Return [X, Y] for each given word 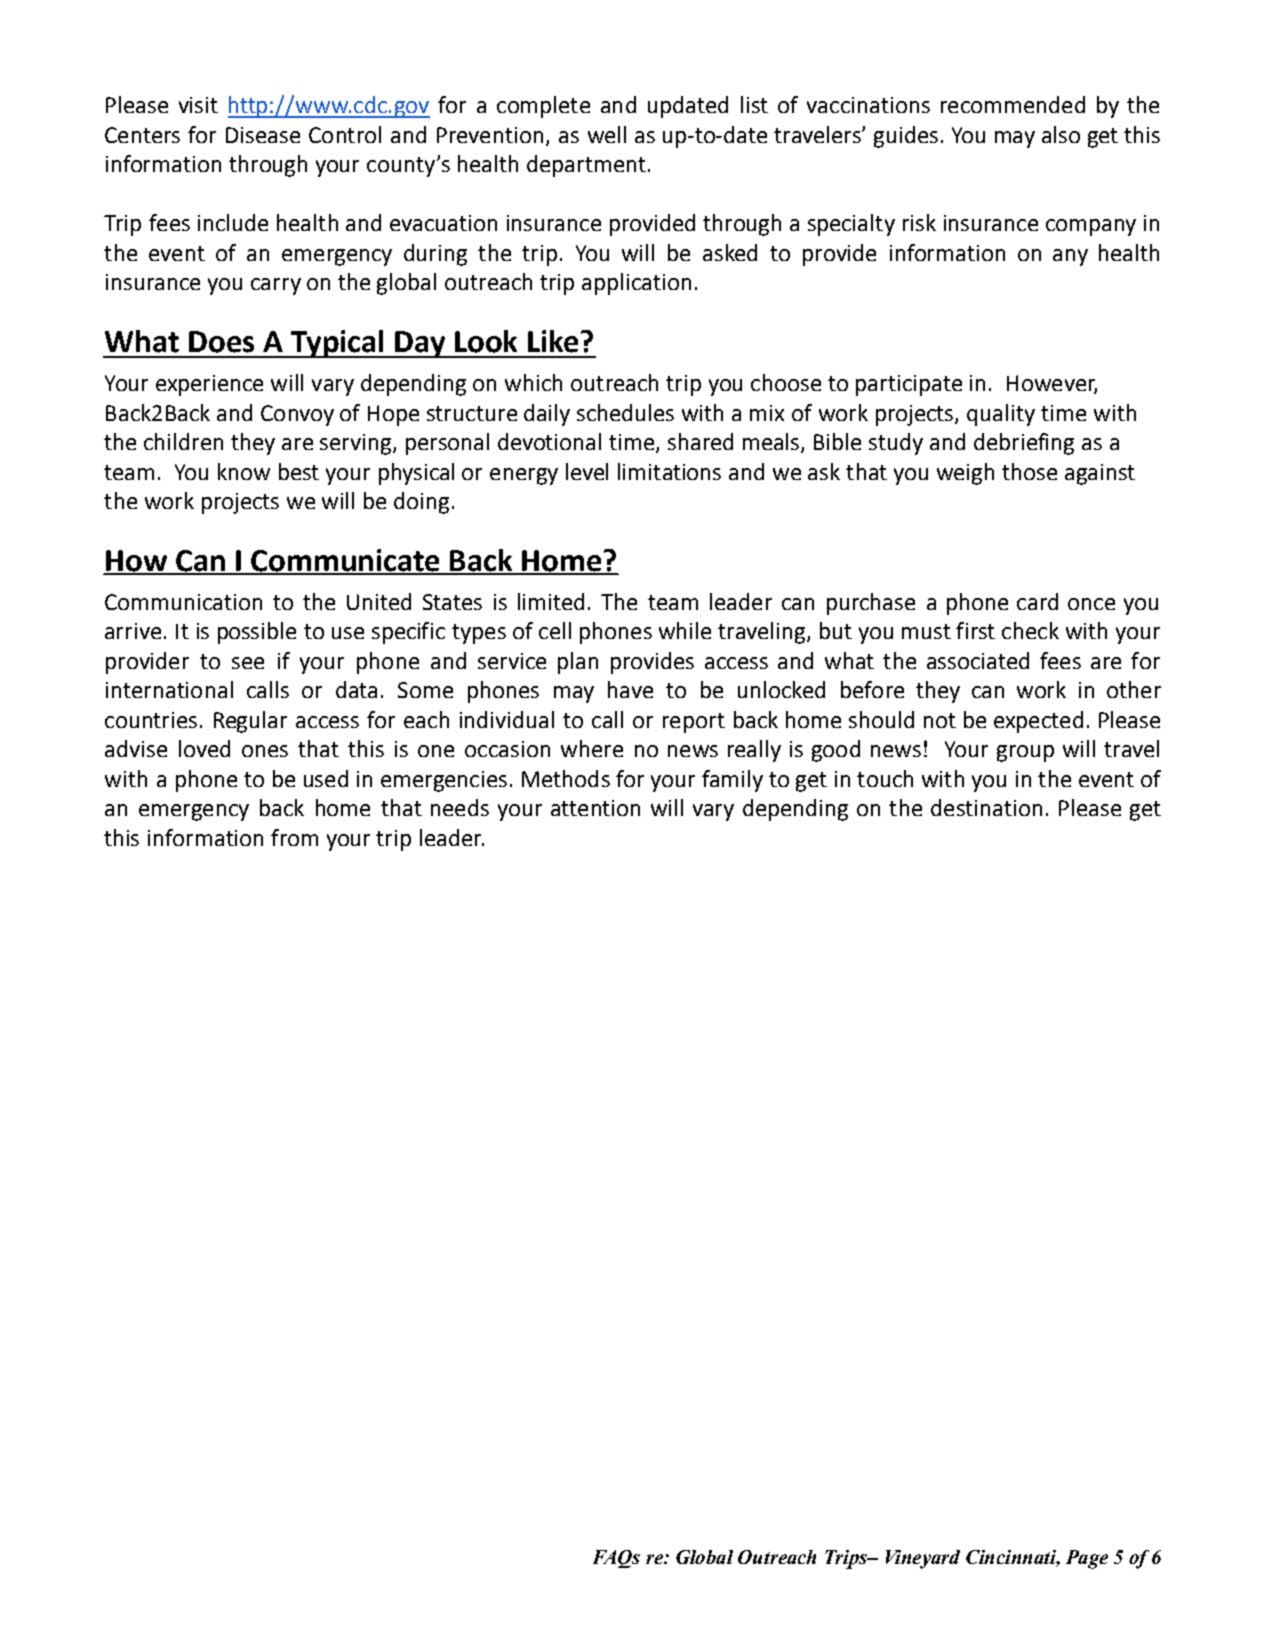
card [1037, 601]
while [685, 630]
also [1061, 134]
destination [986, 807]
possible [257, 633]
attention [595, 808]
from [294, 837]
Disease [263, 135]
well [607, 134]
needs [460, 807]
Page [1087, 1559]
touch [885, 778]
